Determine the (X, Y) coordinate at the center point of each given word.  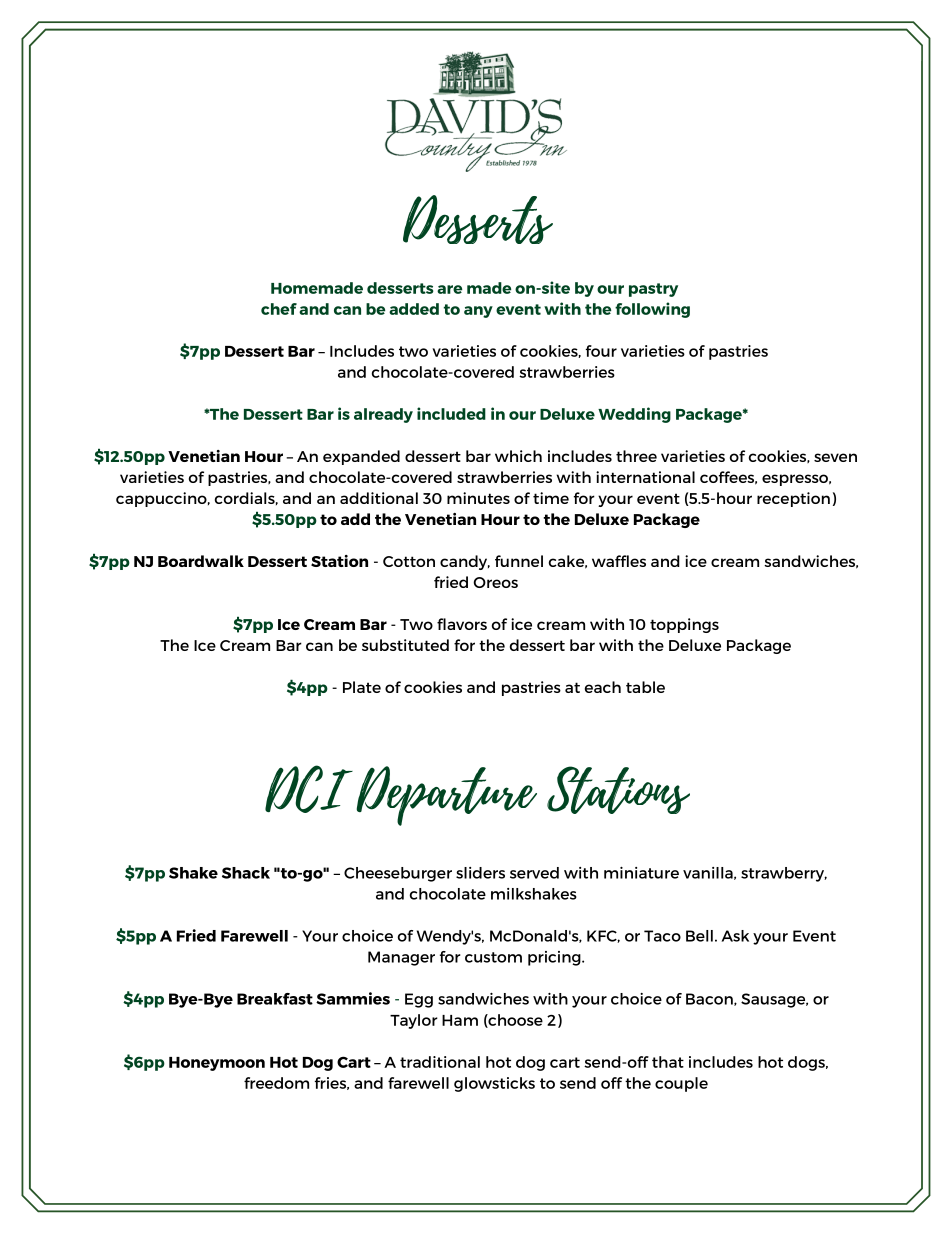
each (603, 687)
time (551, 498)
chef (279, 309)
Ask (735, 936)
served (534, 873)
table (645, 687)
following (652, 310)
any (478, 312)
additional (379, 498)
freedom (276, 1083)
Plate (362, 687)
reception (793, 499)
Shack (246, 873)
